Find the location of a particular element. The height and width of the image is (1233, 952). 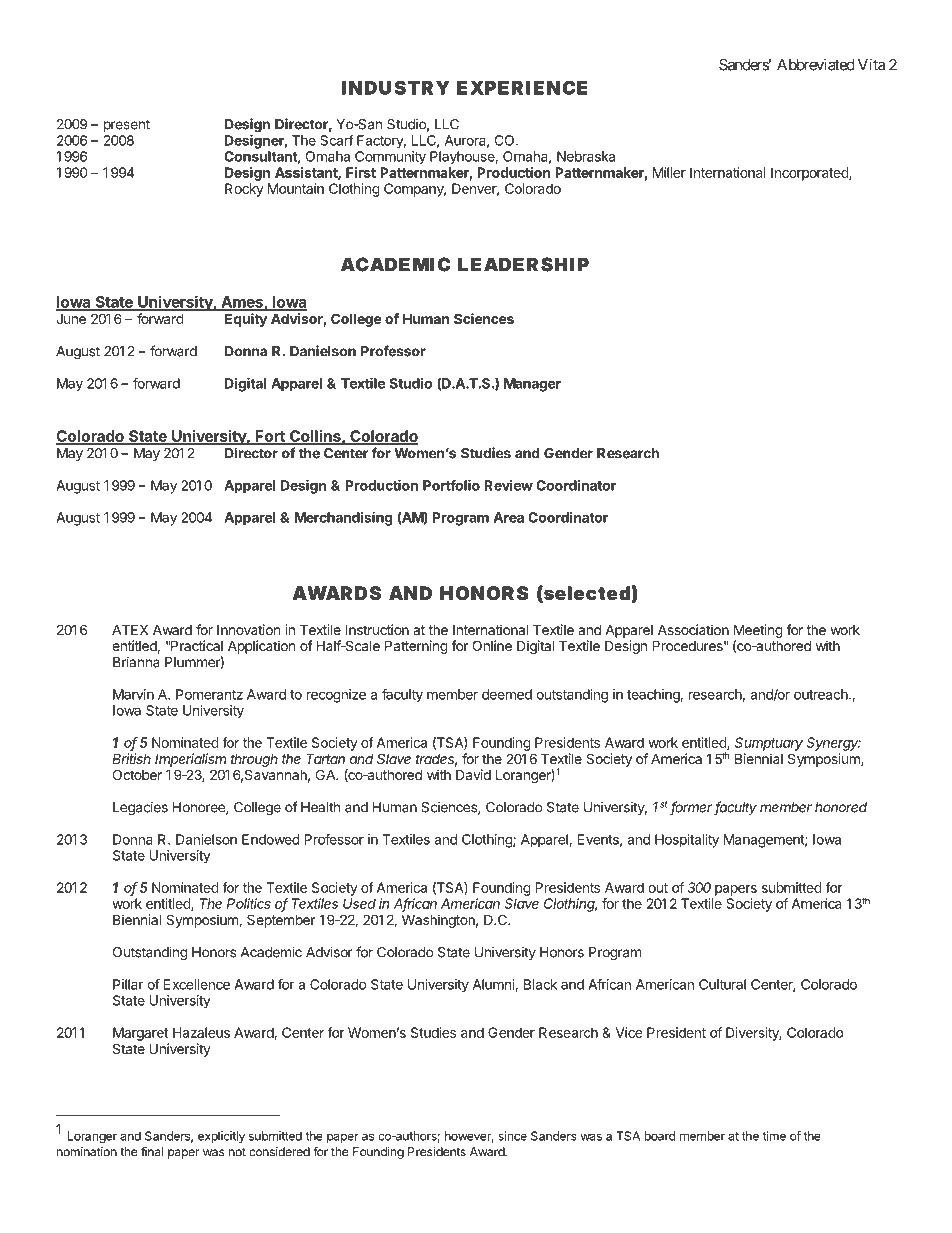

David is located at coordinates (473, 774).
